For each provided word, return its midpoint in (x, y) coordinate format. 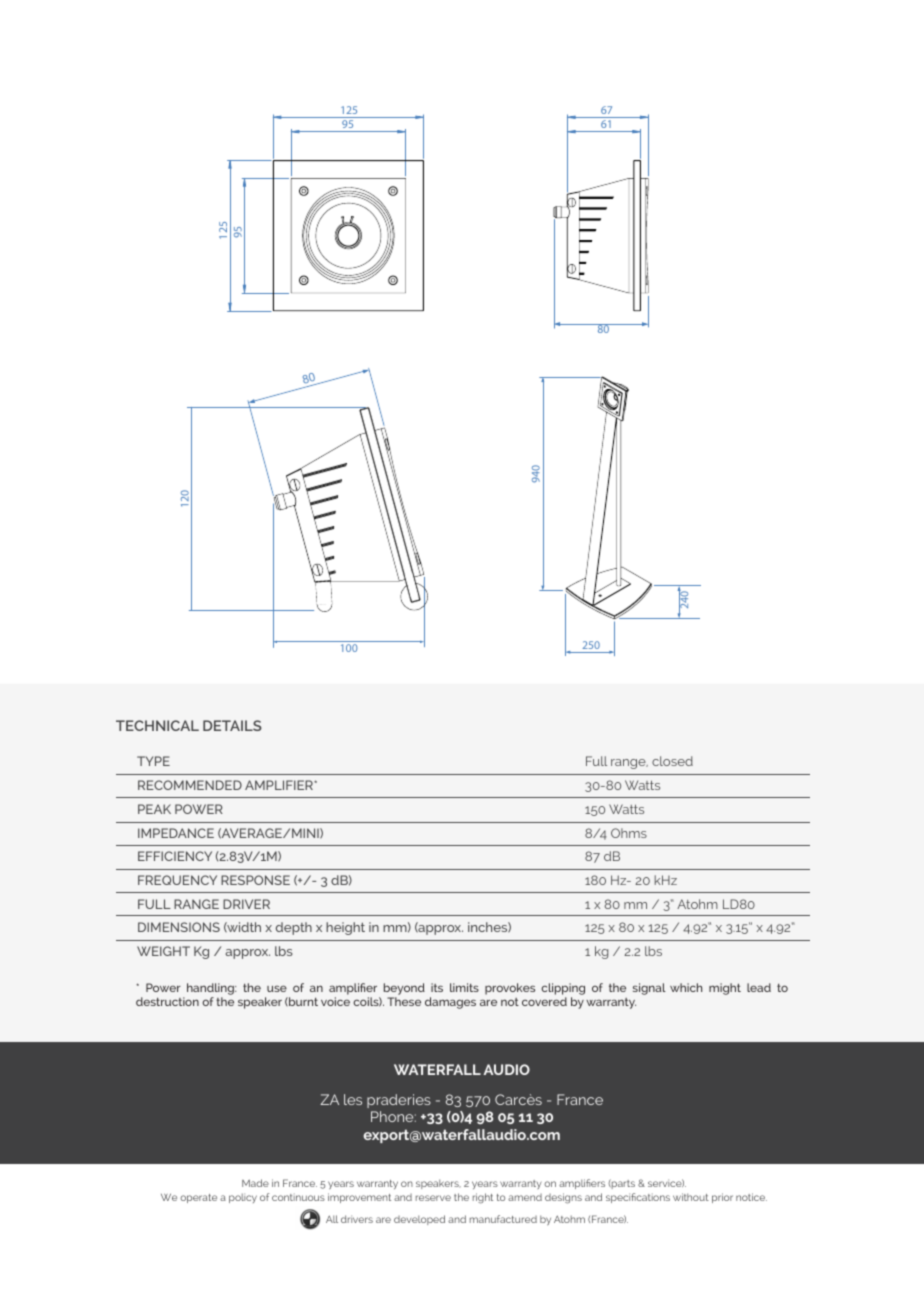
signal (649, 989)
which (686, 987)
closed (672, 761)
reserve (433, 1198)
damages (450, 1003)
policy (243, 1198)
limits (464, 987)
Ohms (629, 833)
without (691, 1197)
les (353, 1099)
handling (211, 990)
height (345, 928)
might (725, 989)
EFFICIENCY (175, 856)
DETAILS (232, 725)
